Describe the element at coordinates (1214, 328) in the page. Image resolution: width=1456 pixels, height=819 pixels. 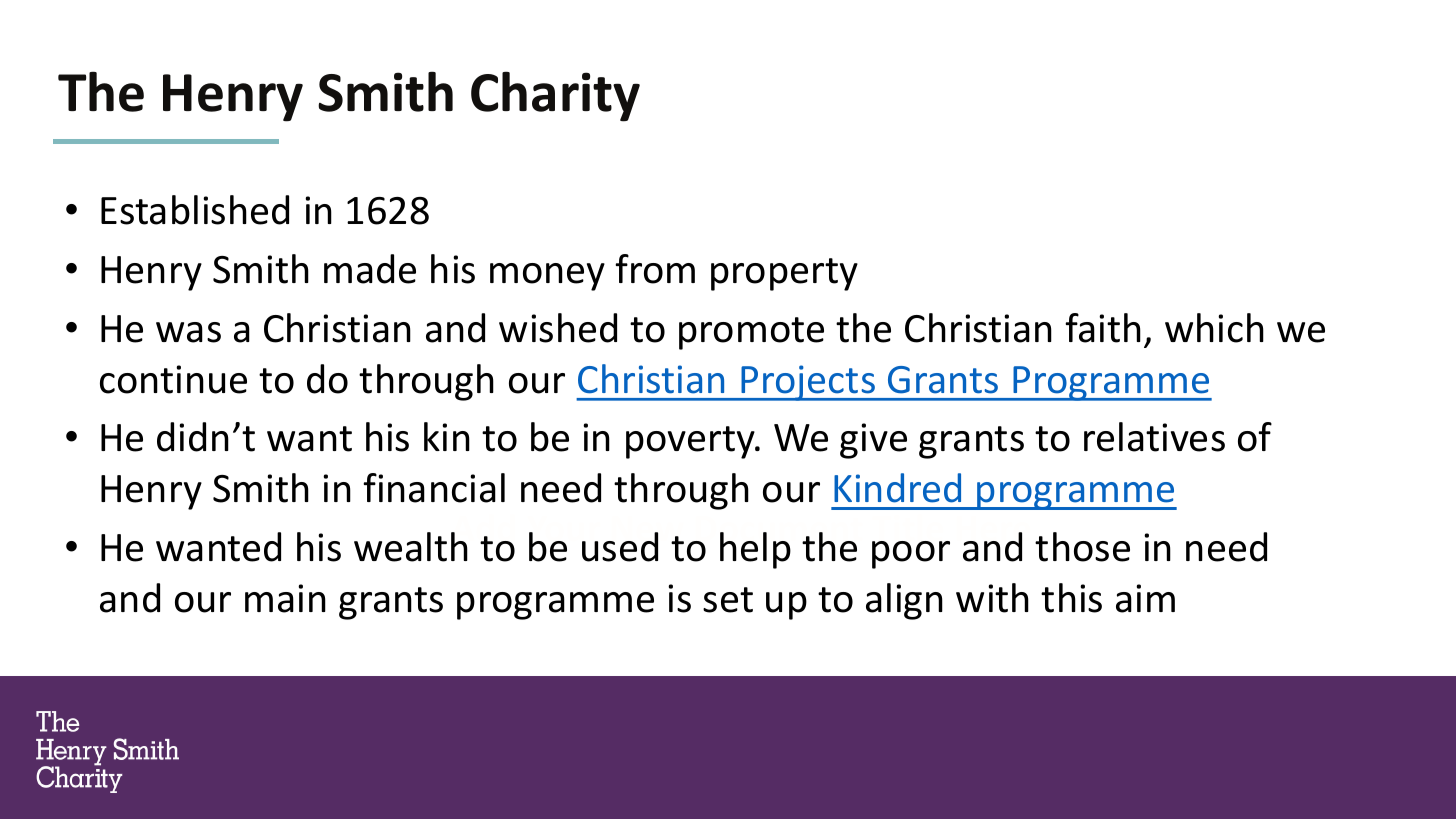
I see `which` at that location.
